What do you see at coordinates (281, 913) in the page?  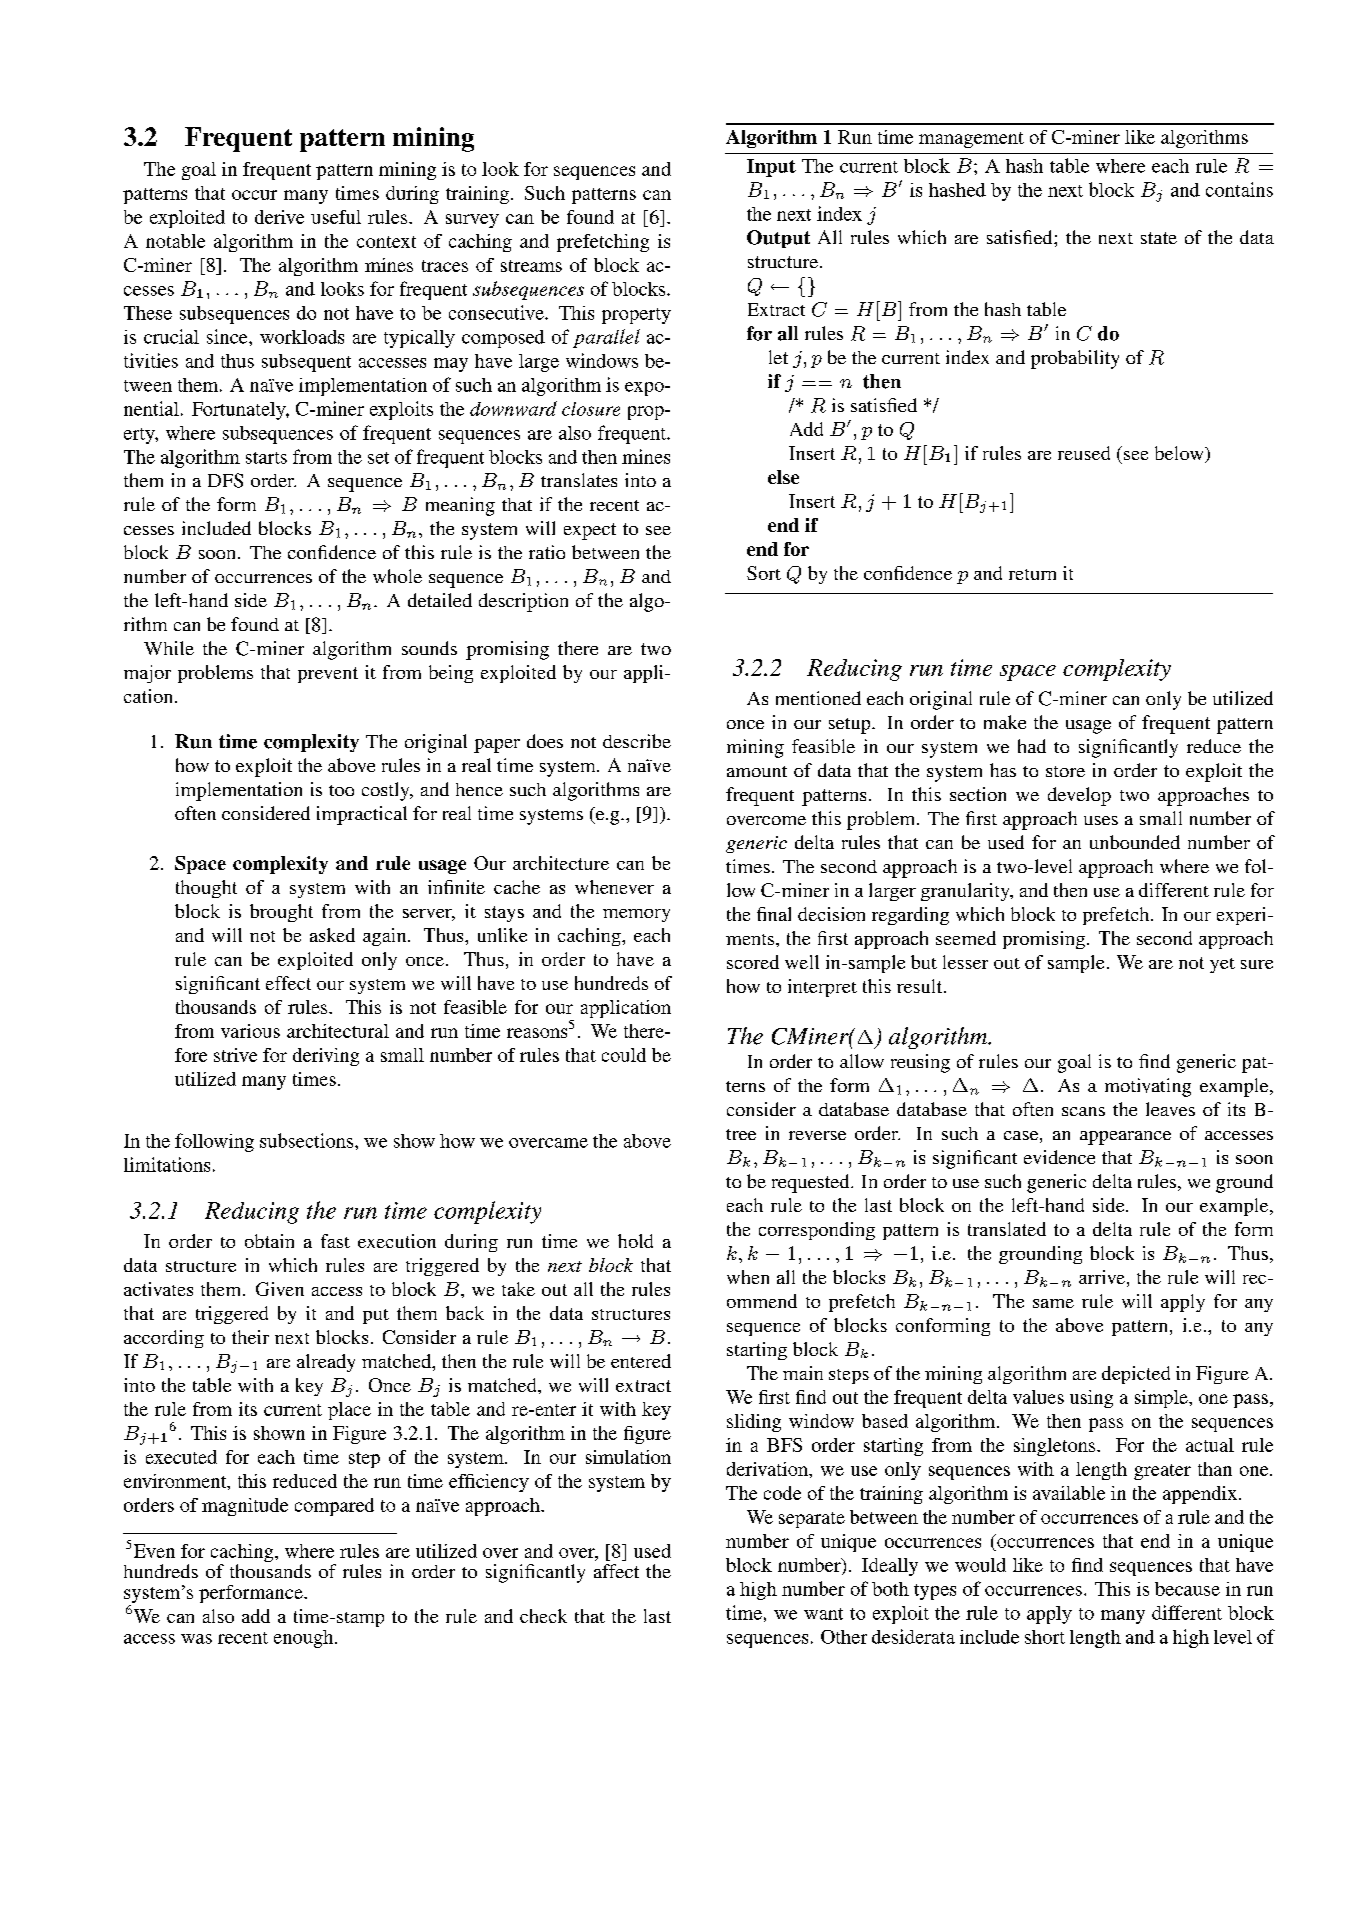 I see `brought` at bounding box center [281, 913].
